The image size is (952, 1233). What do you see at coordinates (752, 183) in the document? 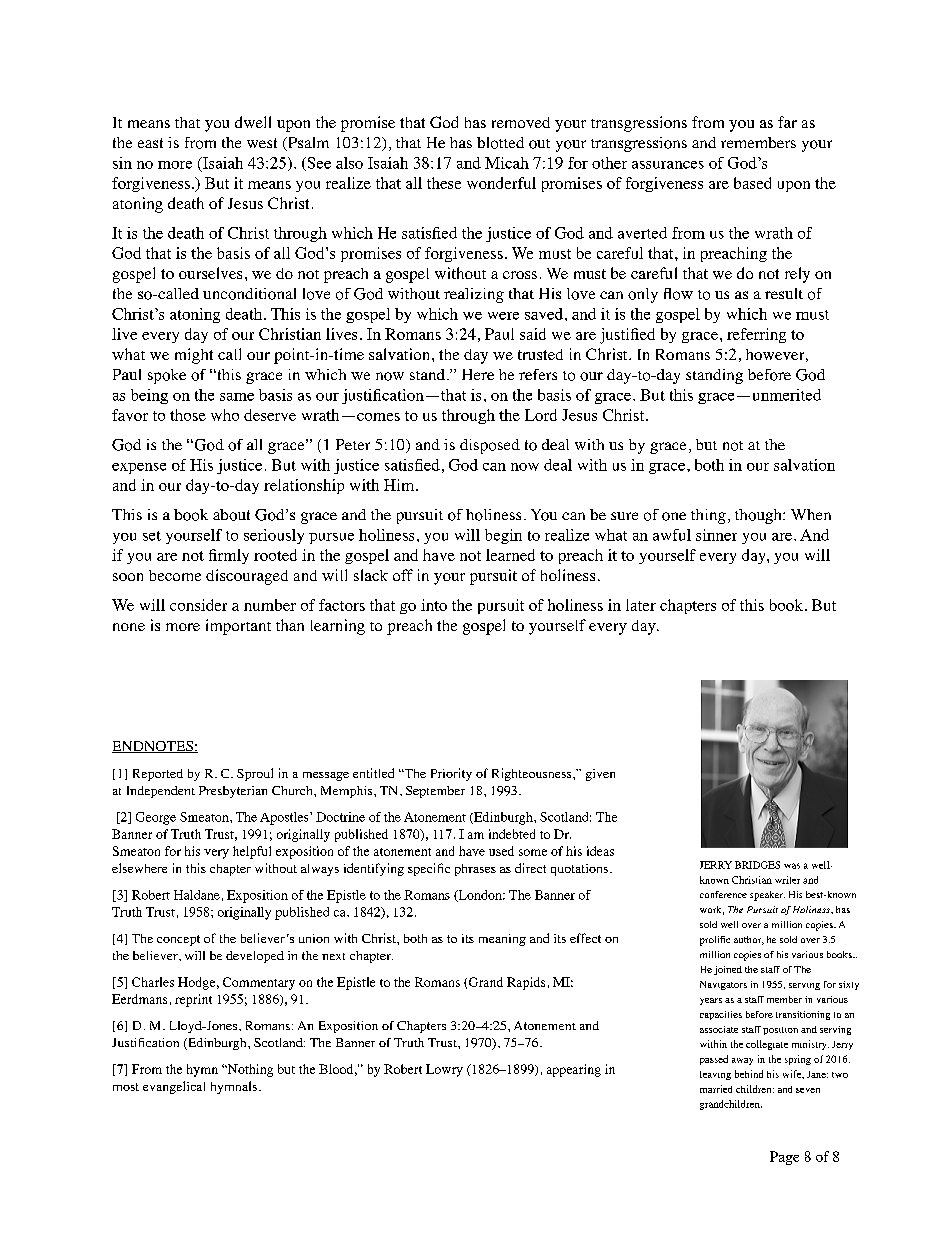
I see `based` at bounding box center [752, 183].
